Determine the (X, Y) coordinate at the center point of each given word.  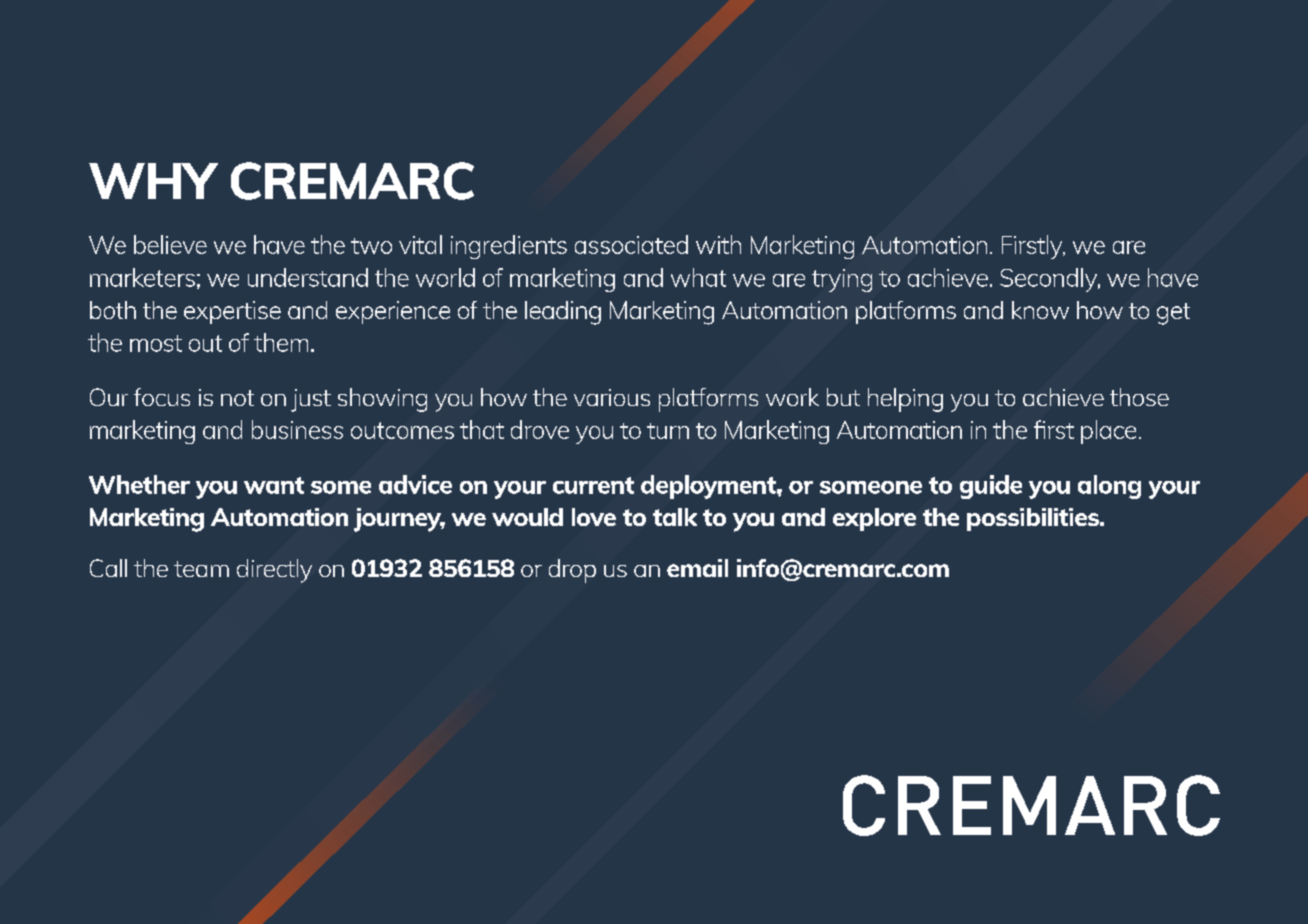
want (274, 485)
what (698, 277)
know (1040, 310)
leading (563, 313)
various (612, 397)
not (237, 398)
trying (842, 280)
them (281, 342)
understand (308, 277)
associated (631, 244)
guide (991, 487)
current (593, 485)
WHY (153, 181)
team (201, 569)
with (718, 244)
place (1108, 432)
